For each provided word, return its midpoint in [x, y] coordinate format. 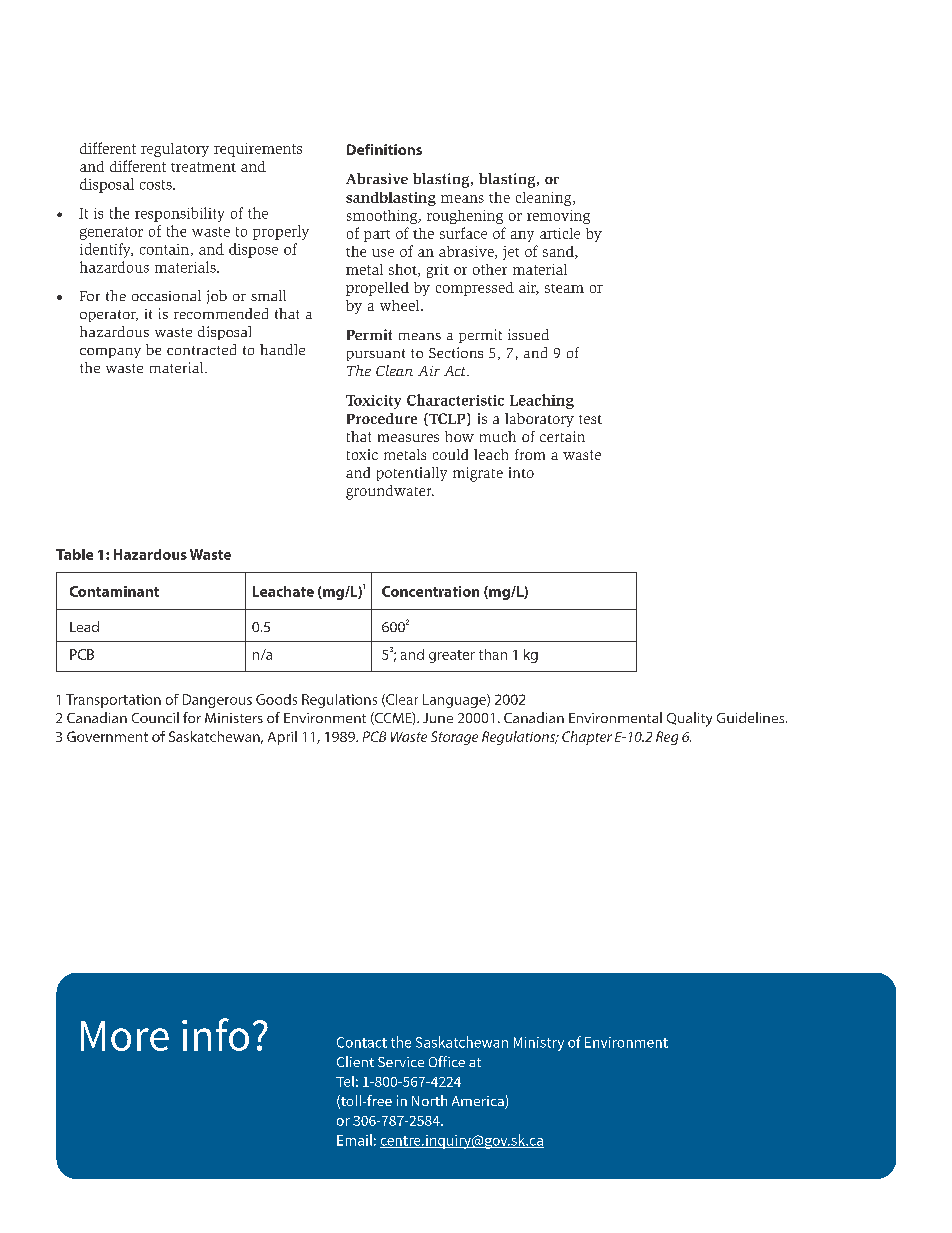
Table [74, 554]
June [438, 718]
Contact [362, 1042]
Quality [689, 719]
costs [157, 185]
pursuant [376, 355]
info [215, 1034]
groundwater [390, 492]
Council [155, 717]
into [521, 472]
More [125, 1036]
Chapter [587, 738]
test [590, 419]
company [110, 353]
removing [558, 217]
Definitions [384, 149]
